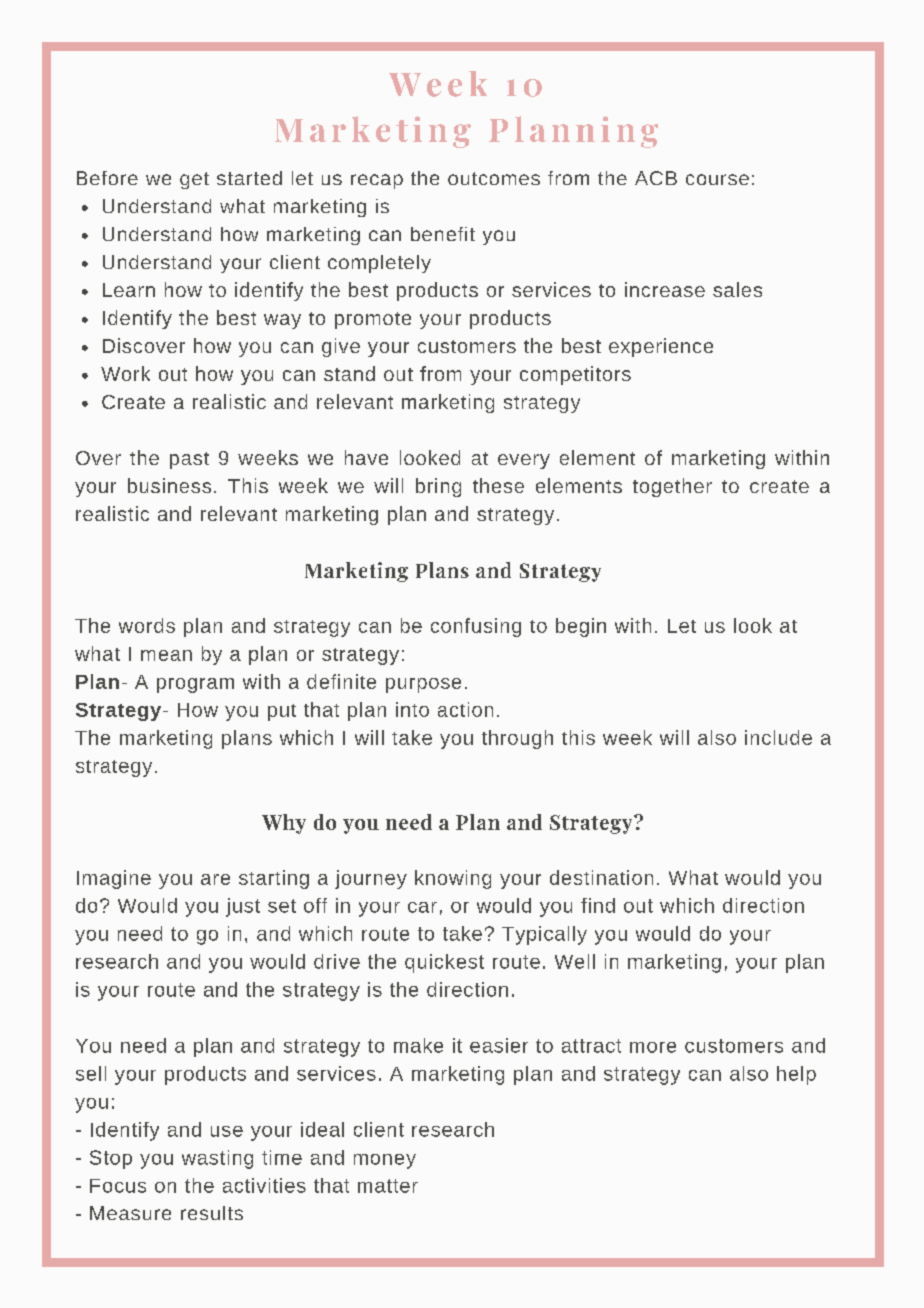 This screenshot has height=1308, width=924. Describe the element at coordinates (195, 685) in the screenshot. I see `program` at that location.
